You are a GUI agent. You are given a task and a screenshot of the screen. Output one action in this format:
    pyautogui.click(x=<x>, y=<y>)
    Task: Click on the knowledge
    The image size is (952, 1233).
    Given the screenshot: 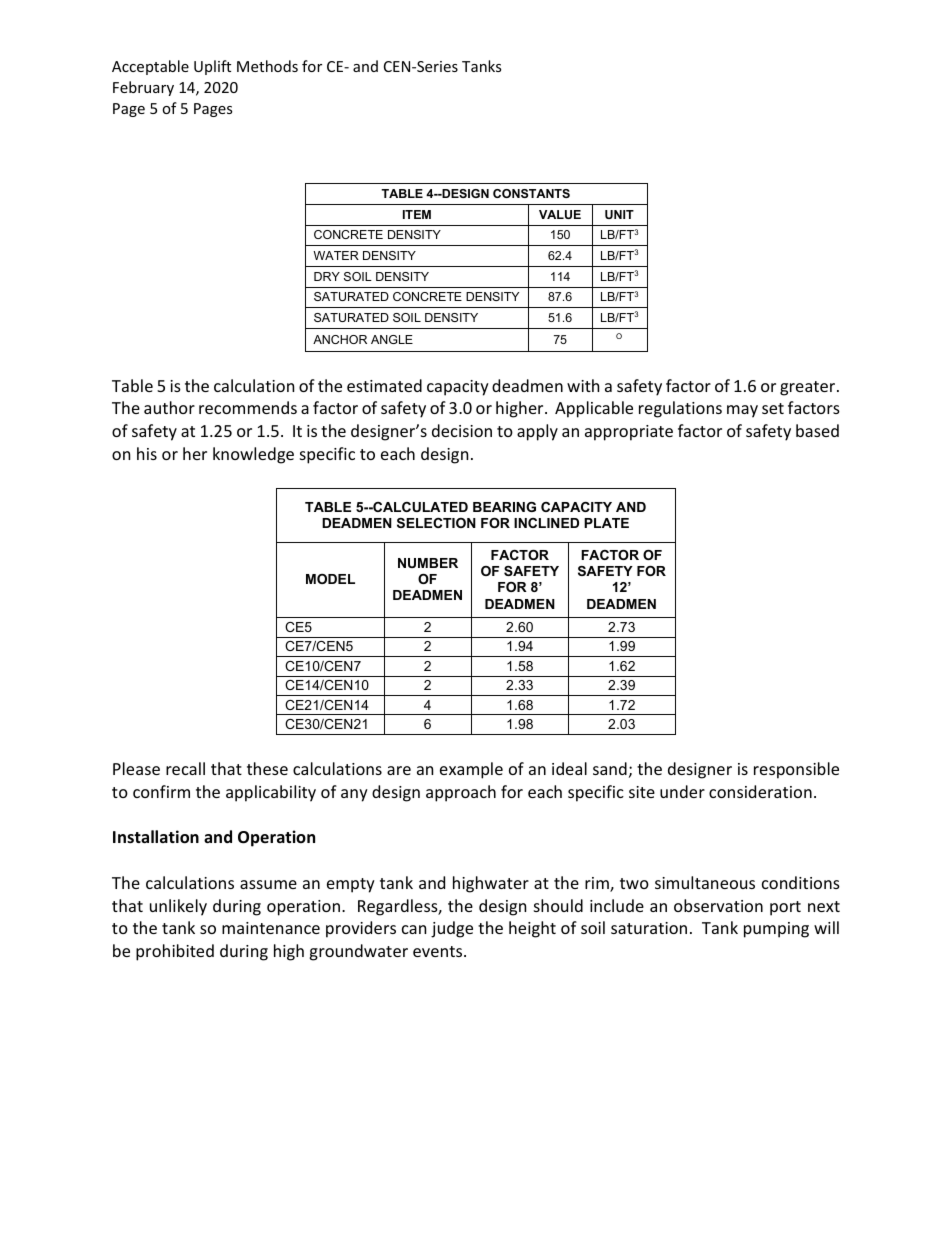 What is the action you would take?
    pyautogui.click(x=253, y=455)
